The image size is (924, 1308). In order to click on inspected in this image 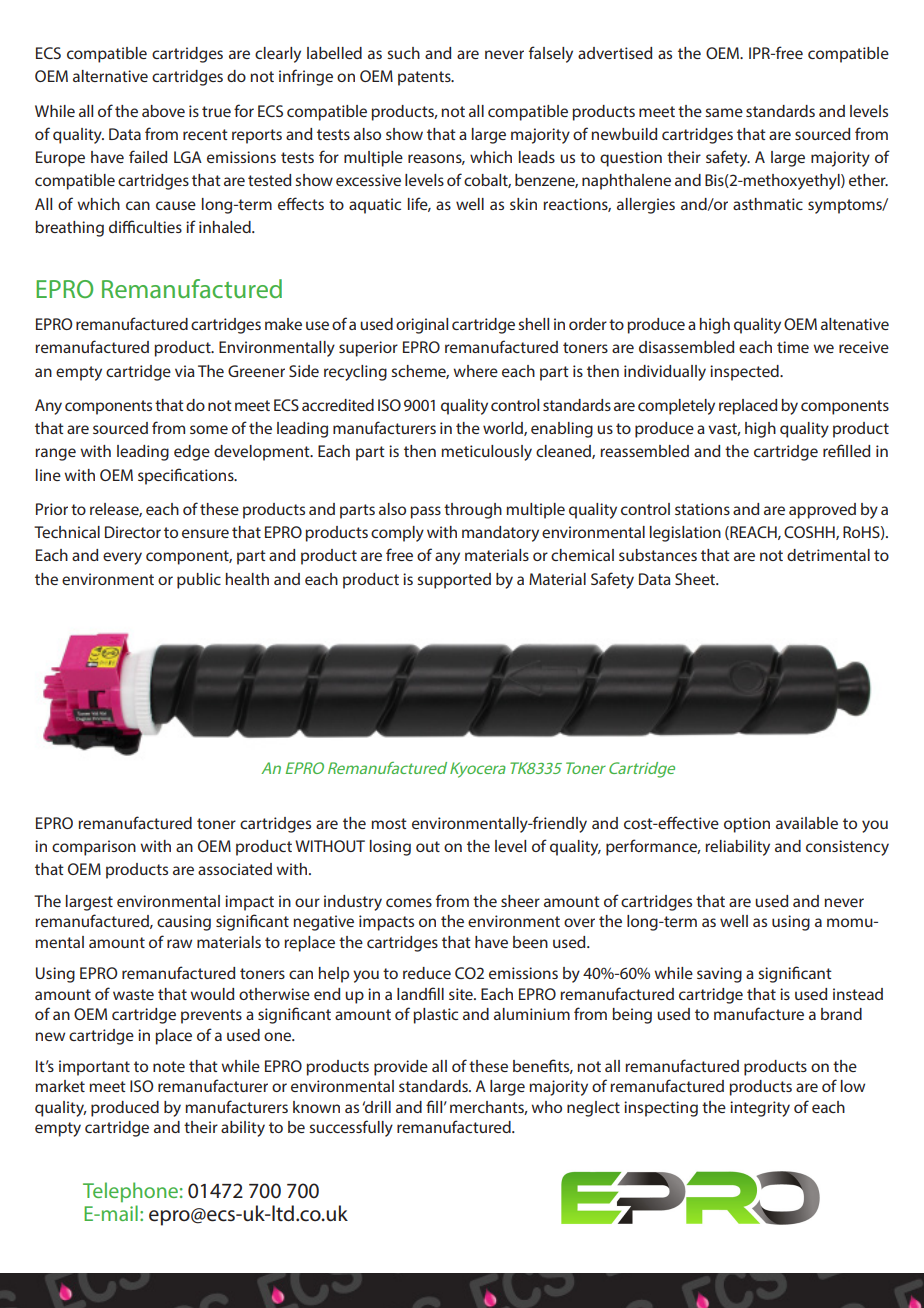, I will do `click(745, 373)`.
